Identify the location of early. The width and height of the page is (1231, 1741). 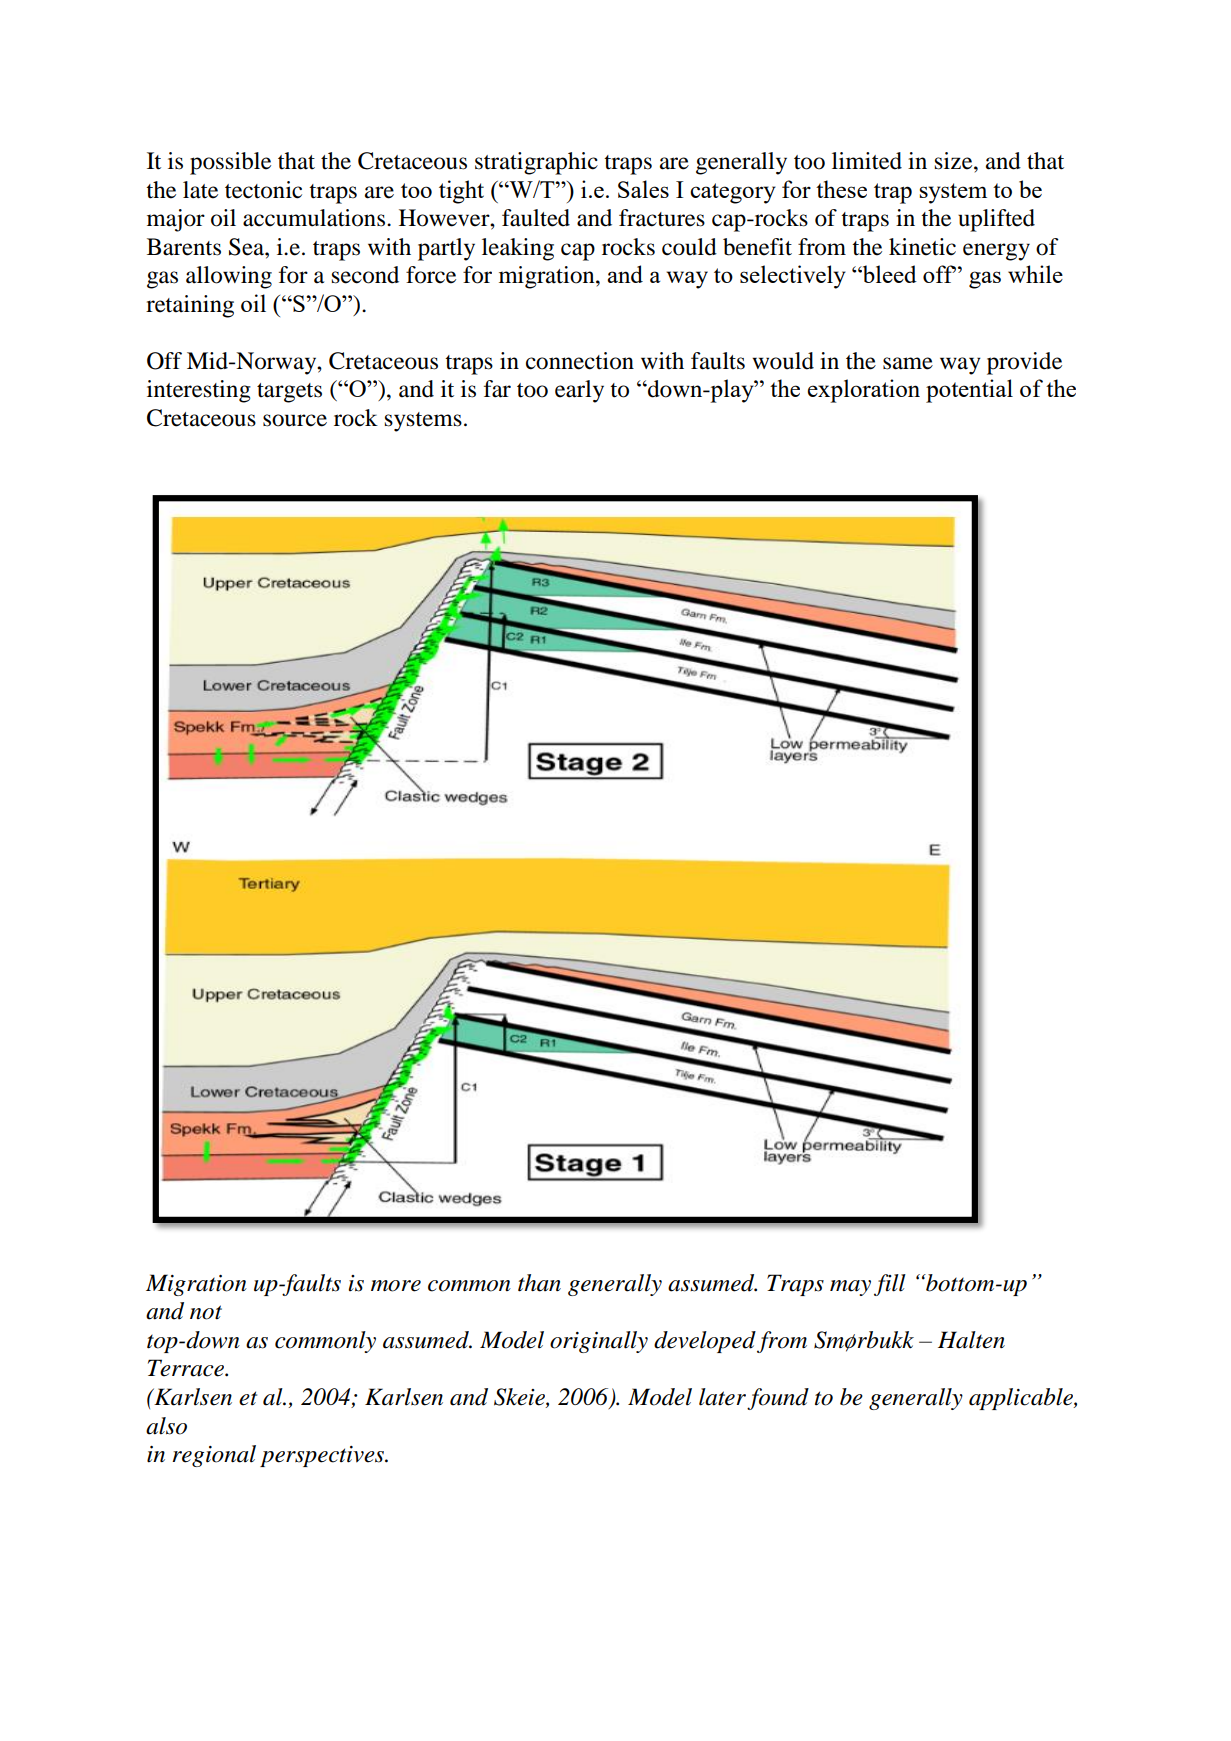
(579, 391).
